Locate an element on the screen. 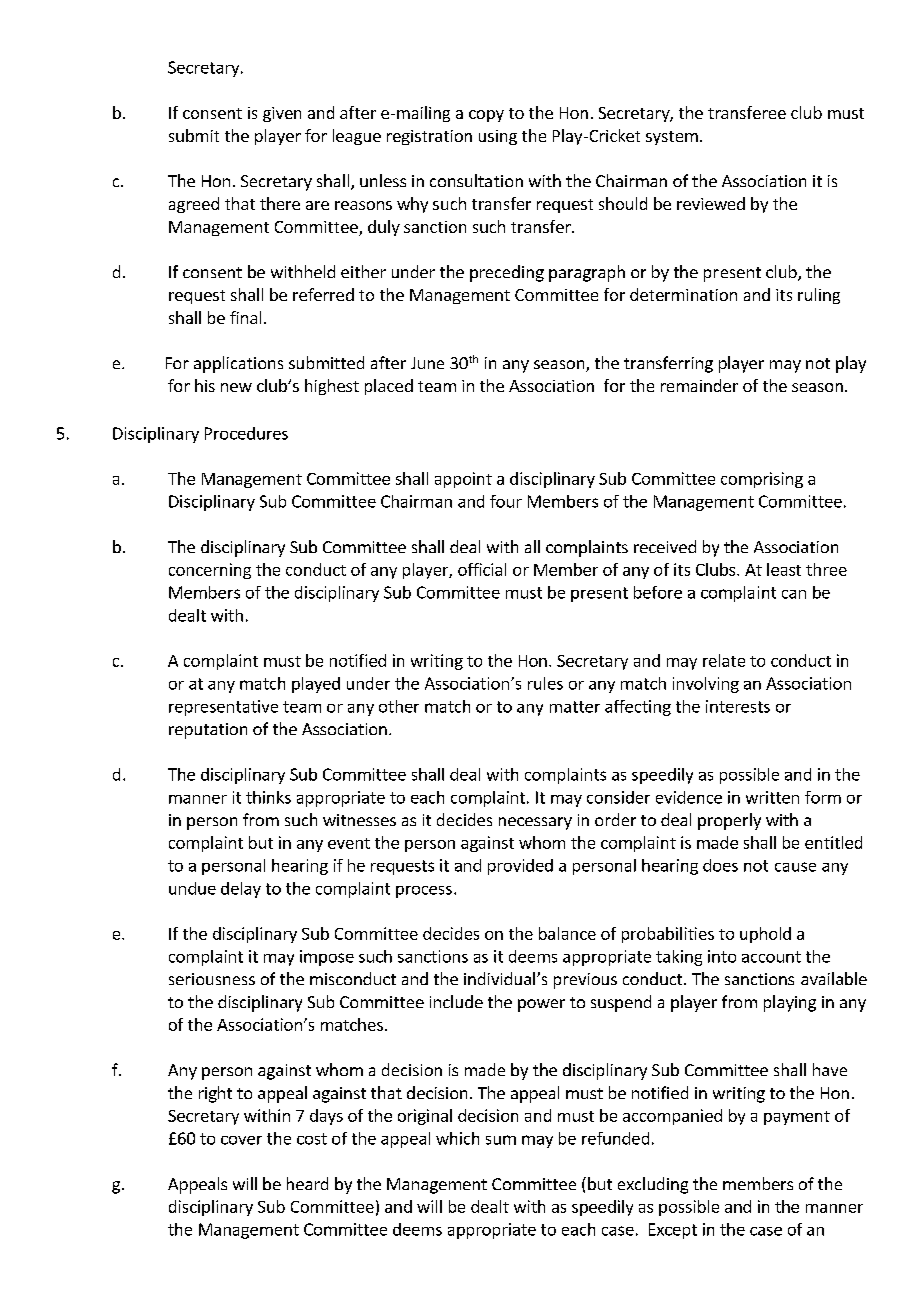 This screenshot has height=1307, width=924. reviewed is located at coordinates (711, 203).
